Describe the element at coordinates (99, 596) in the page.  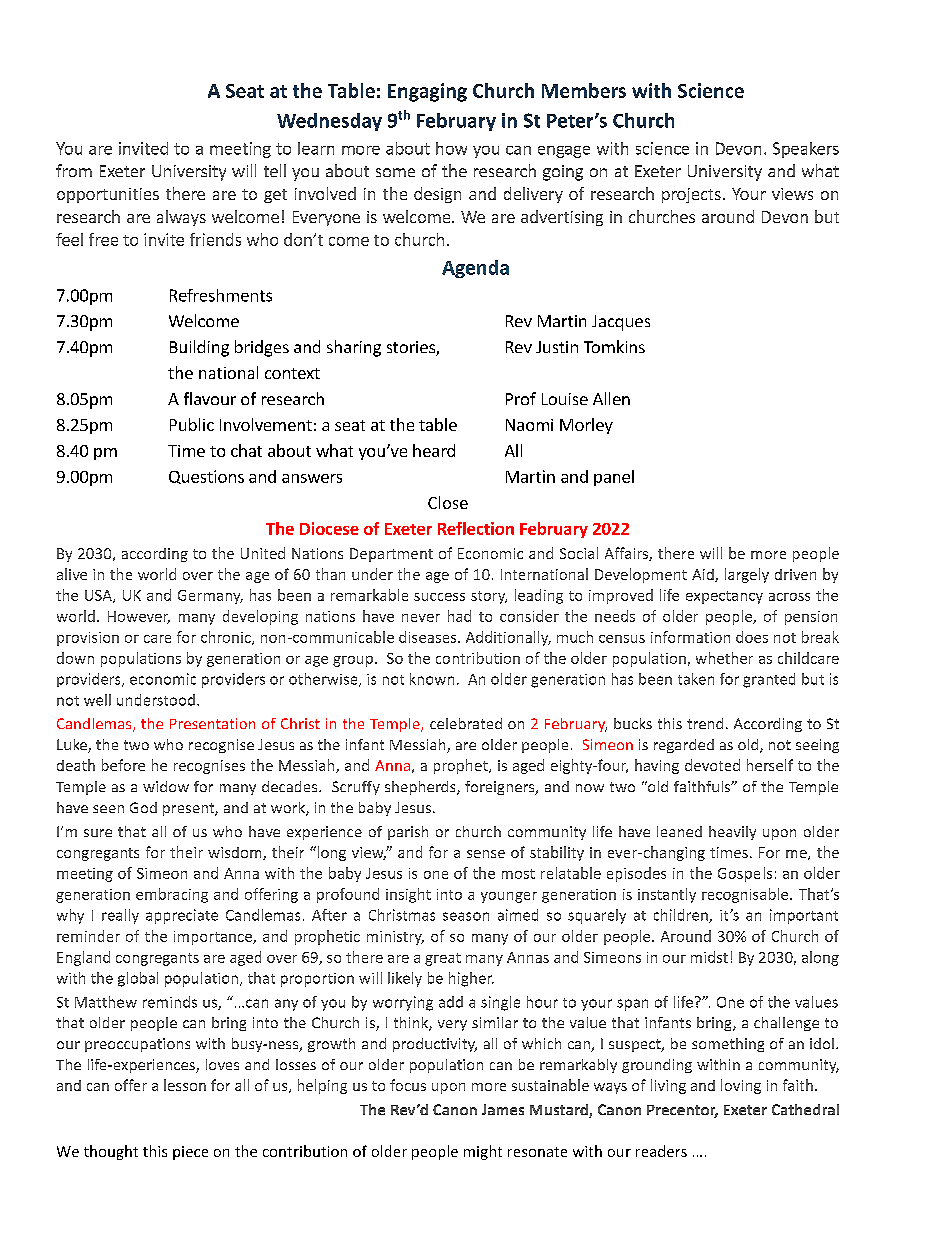
I see `USA` at that location.
